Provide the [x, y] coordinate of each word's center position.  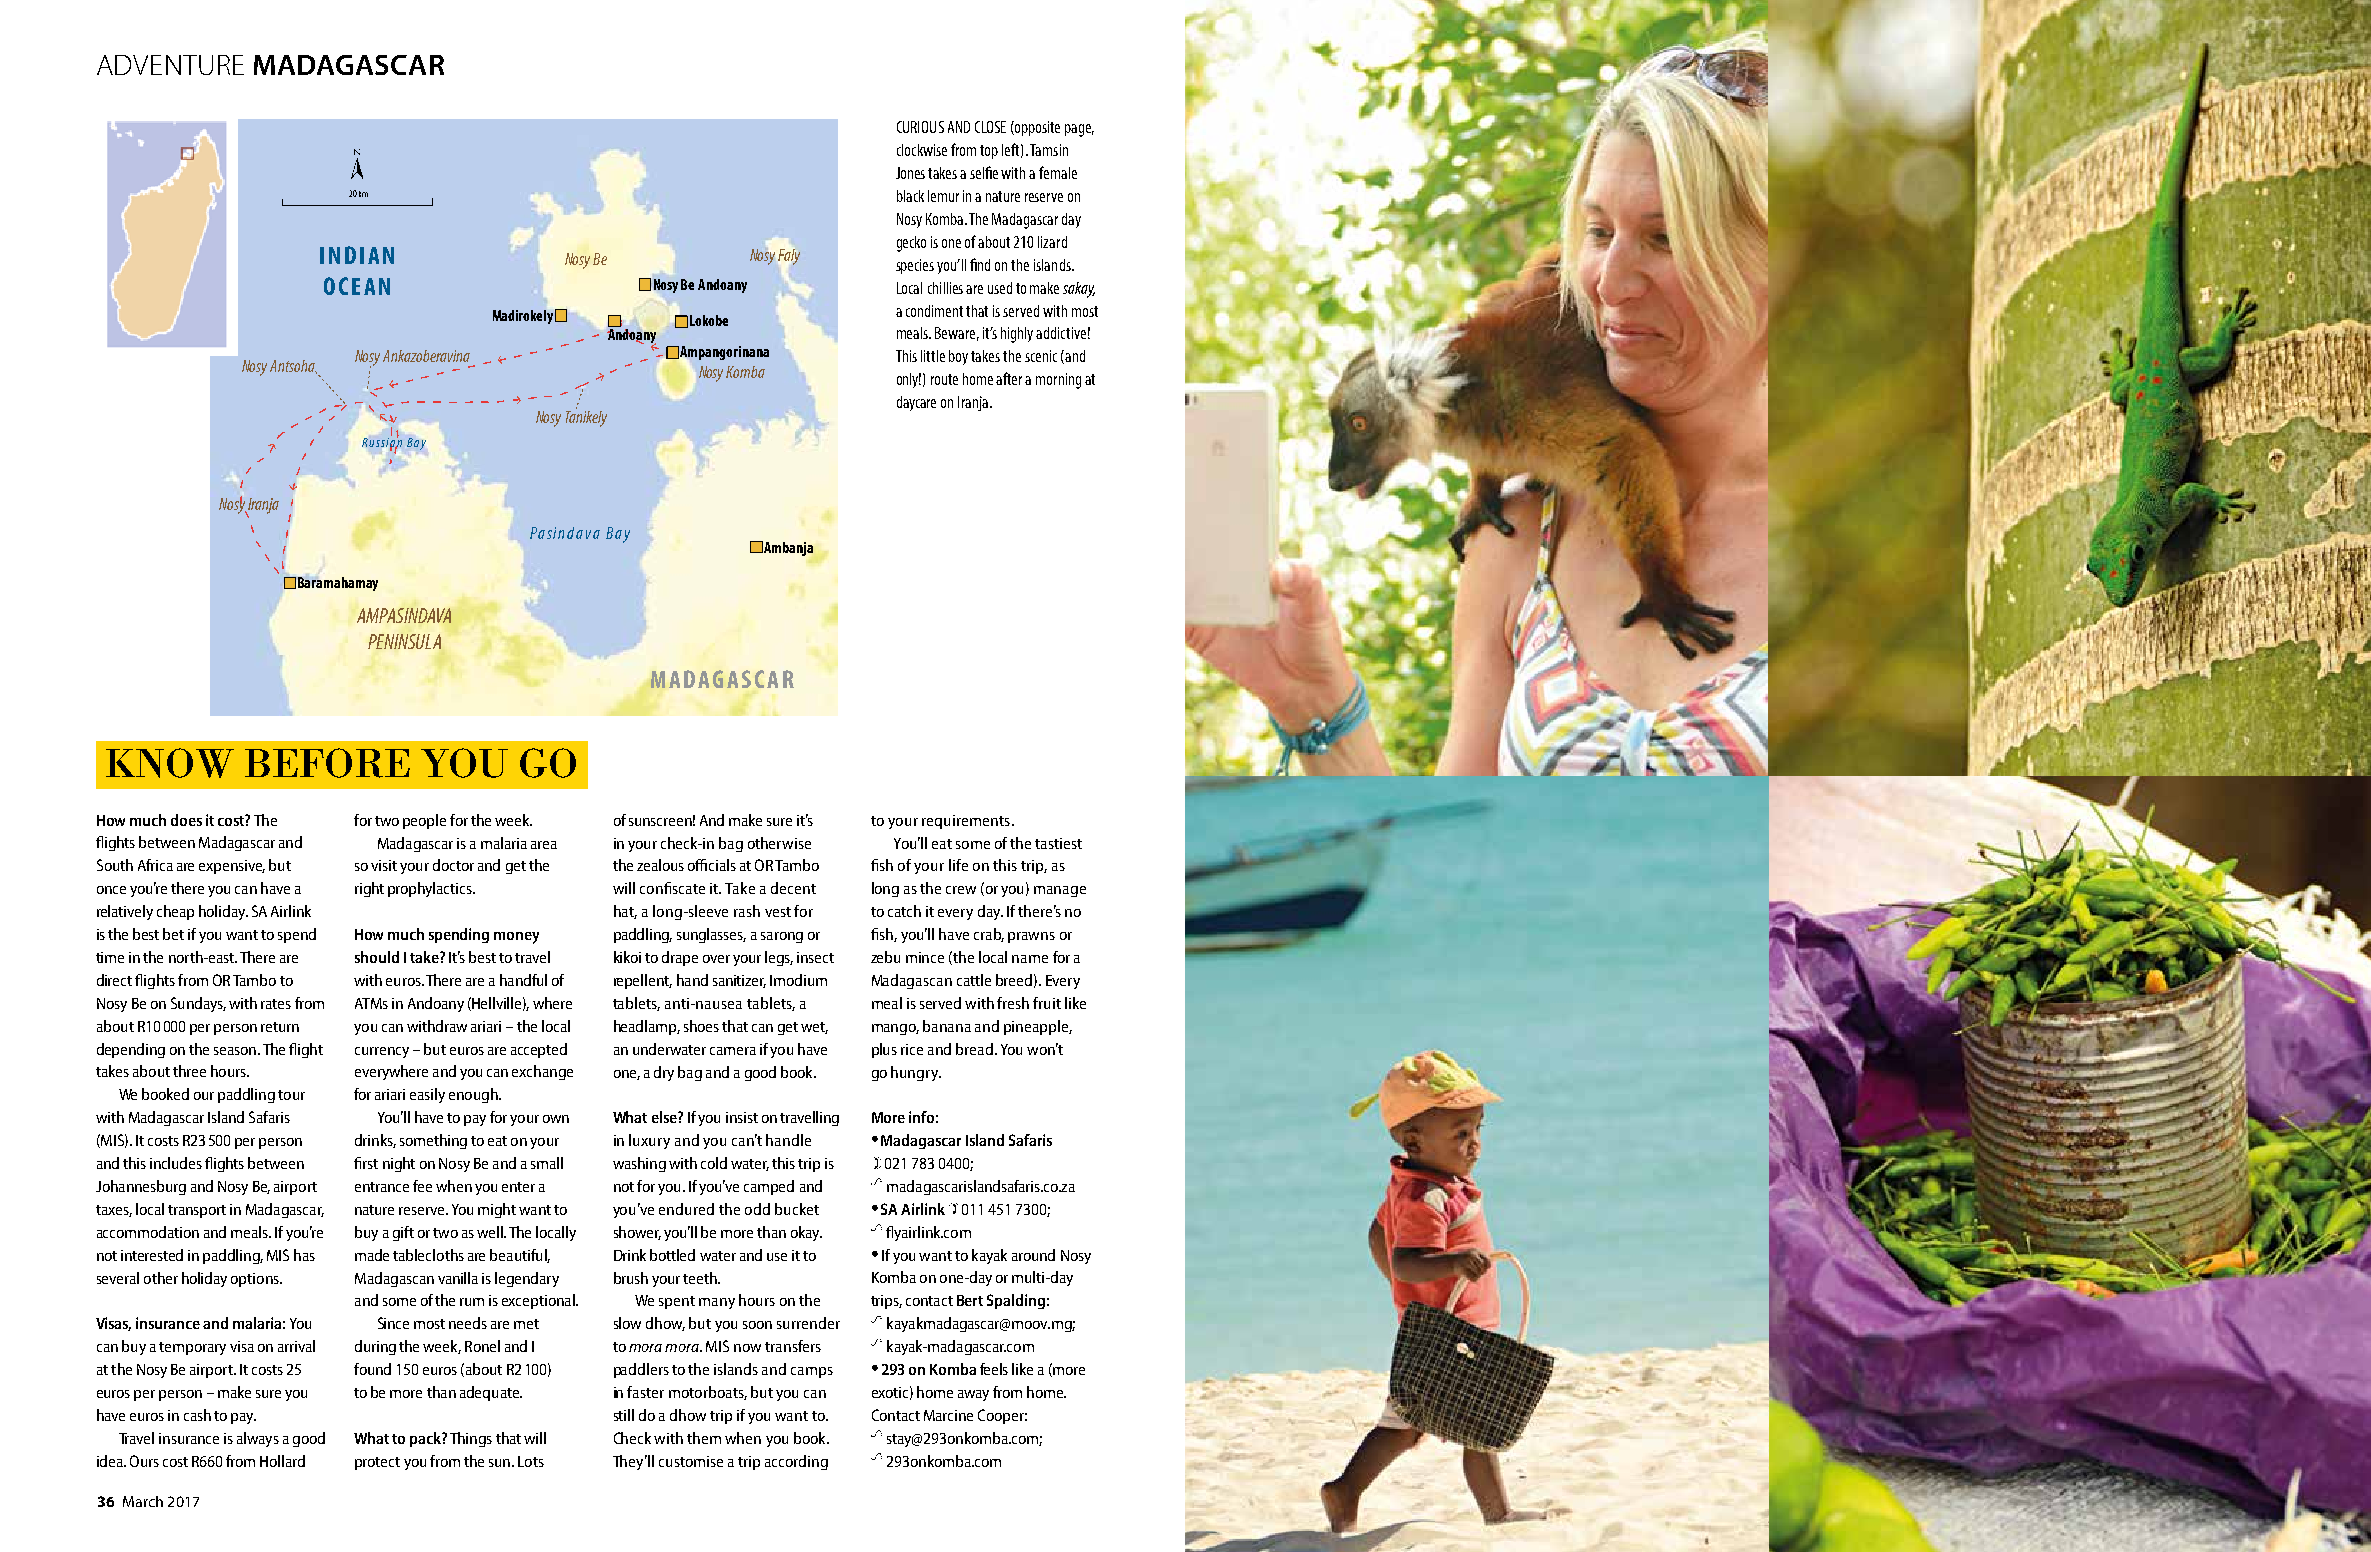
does [186, 820]
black [910, 196]
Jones [910, 173]
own [556, 1119]
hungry [916, 1073]
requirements [966, 822]
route [944, 379]
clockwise [922, 150]
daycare [916, 403]
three [189, 1071]
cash [197, 1415]
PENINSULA [404, 641]
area [544, 845]
